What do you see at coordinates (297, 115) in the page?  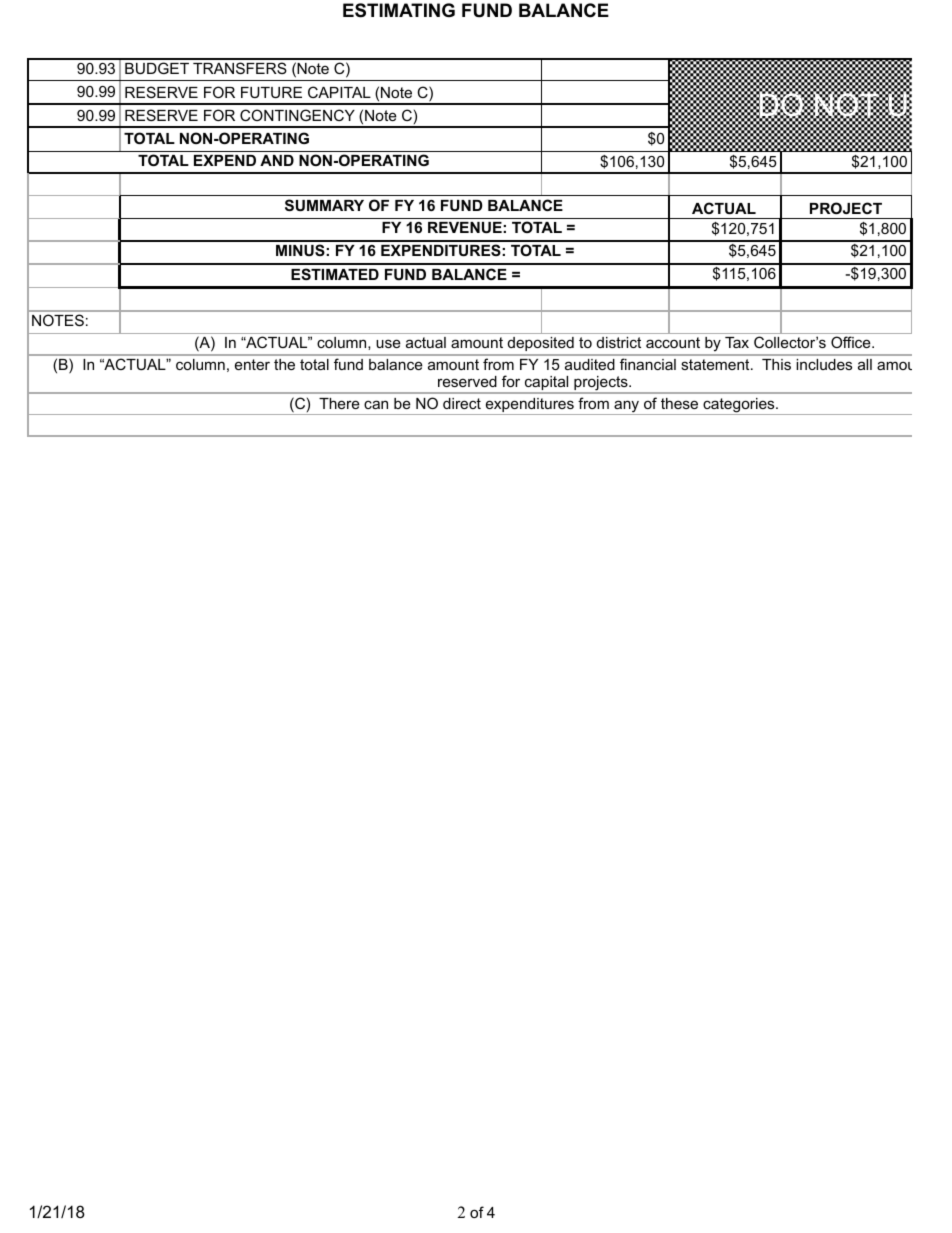 I see `CONTINGENCY` at bounding box center [297, 115].
